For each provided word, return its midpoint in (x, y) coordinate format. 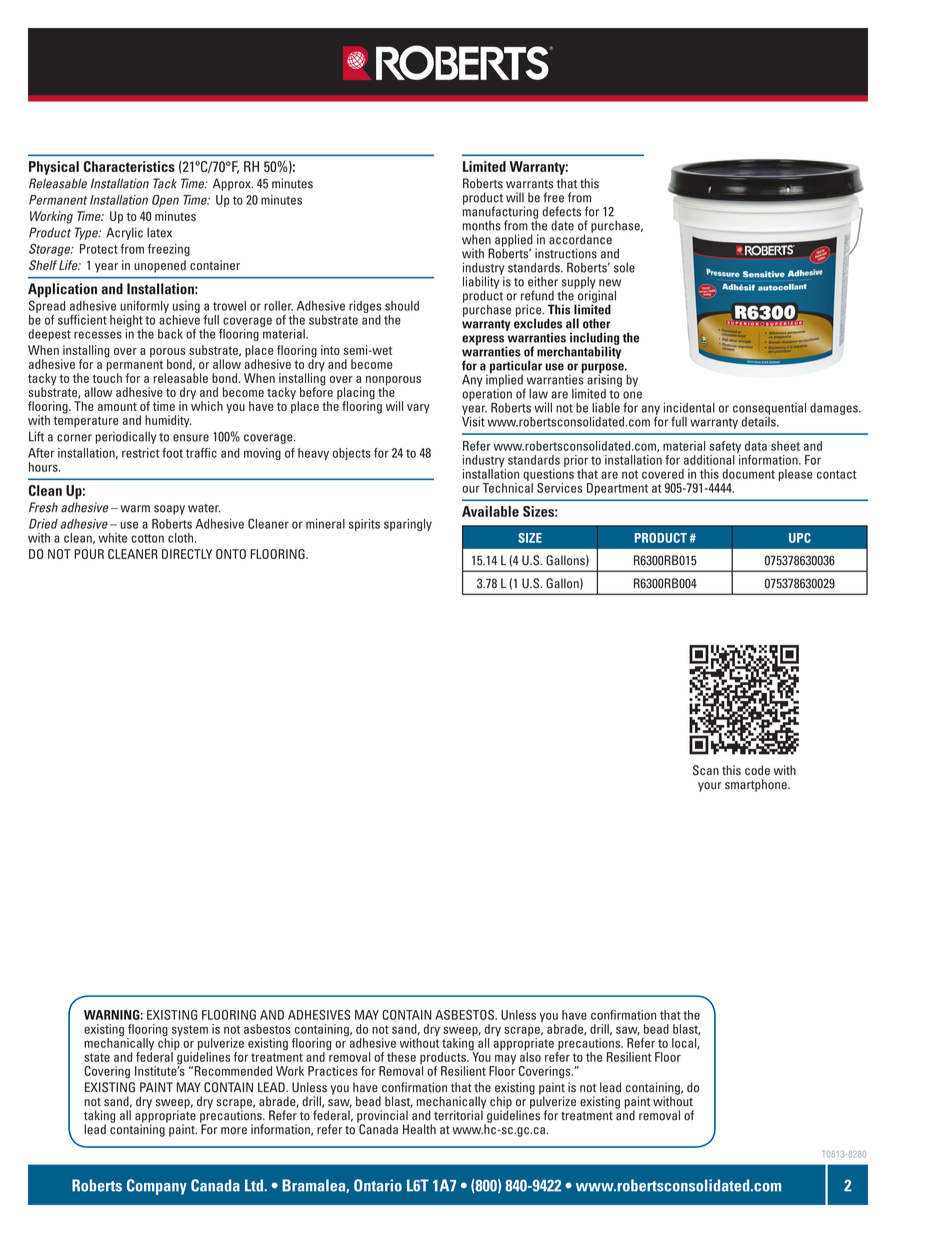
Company (157, 1187)
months (482, 225)
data (756, 446)
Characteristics (129, 166)
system (189, 1032)
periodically (126, 437)
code (757, 770)
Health (419, 1129)
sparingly (408, 525)
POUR (89, 554)
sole (624, 267)
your (709, 787)
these (401, 1057)
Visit (473, 420)
